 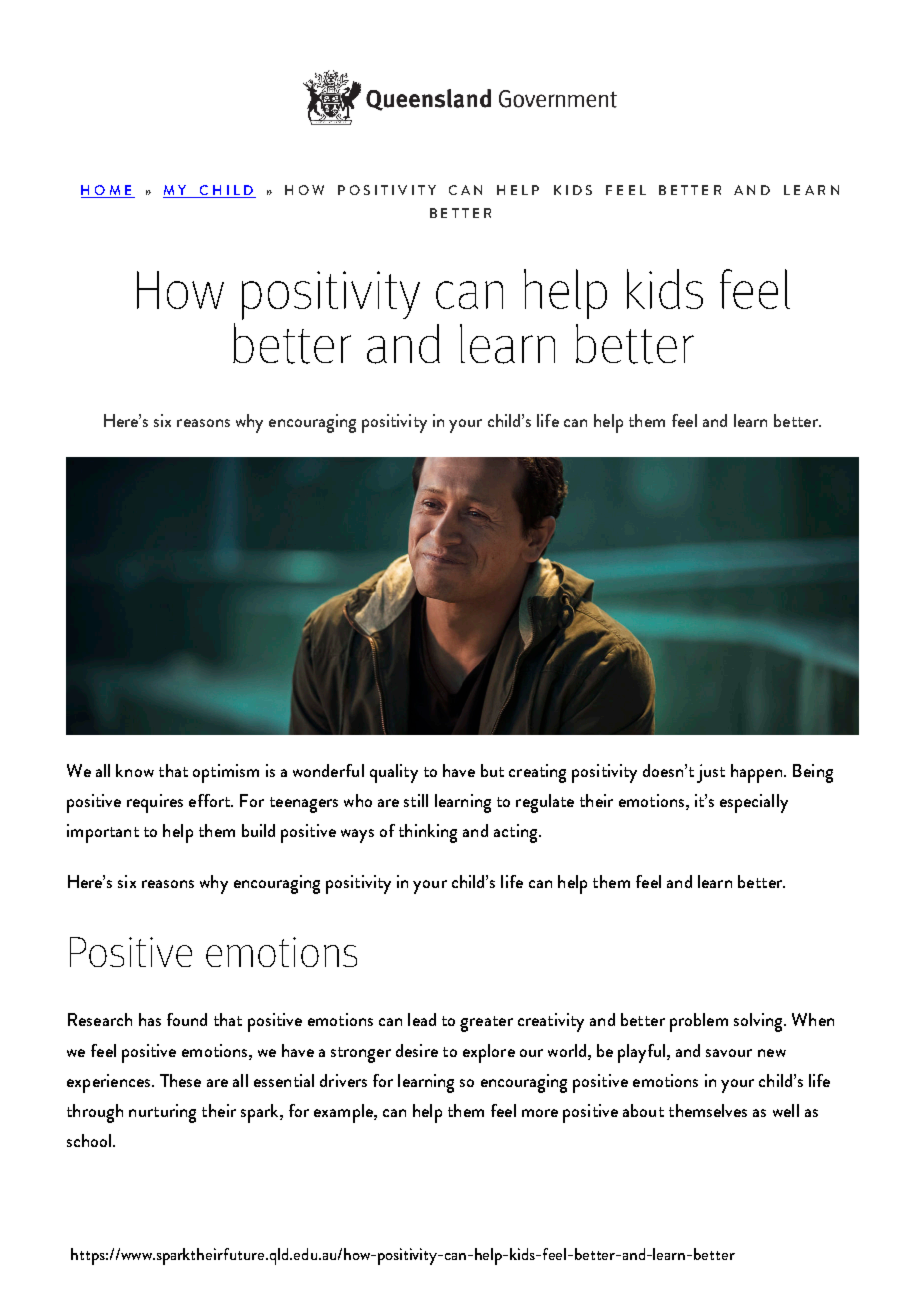 I want to click on especially, so click(x=754, y=803).
